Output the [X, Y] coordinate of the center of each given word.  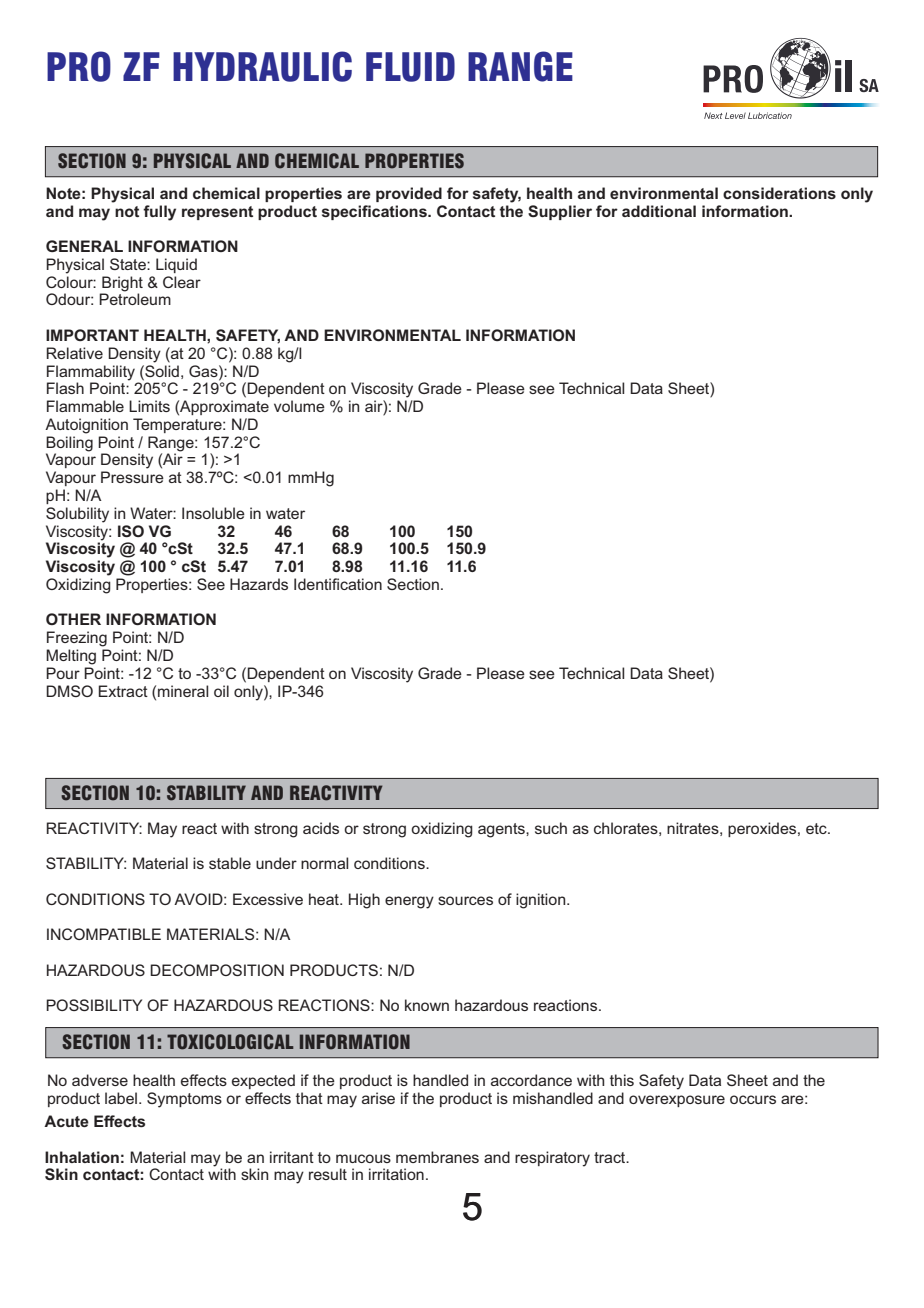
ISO [131, 531]
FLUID [410, 67]
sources [465, 900]
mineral [183, 691]
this [622, 1080]
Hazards [259, 584]
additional [659, 211]
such [551, 828]
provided [409, 194]
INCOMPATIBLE [104, 934]
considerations [779, 193]
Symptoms [184, 1100]
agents [502, 830]
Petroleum [135, 298]
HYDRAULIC [262, 66]
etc [817, 828]
